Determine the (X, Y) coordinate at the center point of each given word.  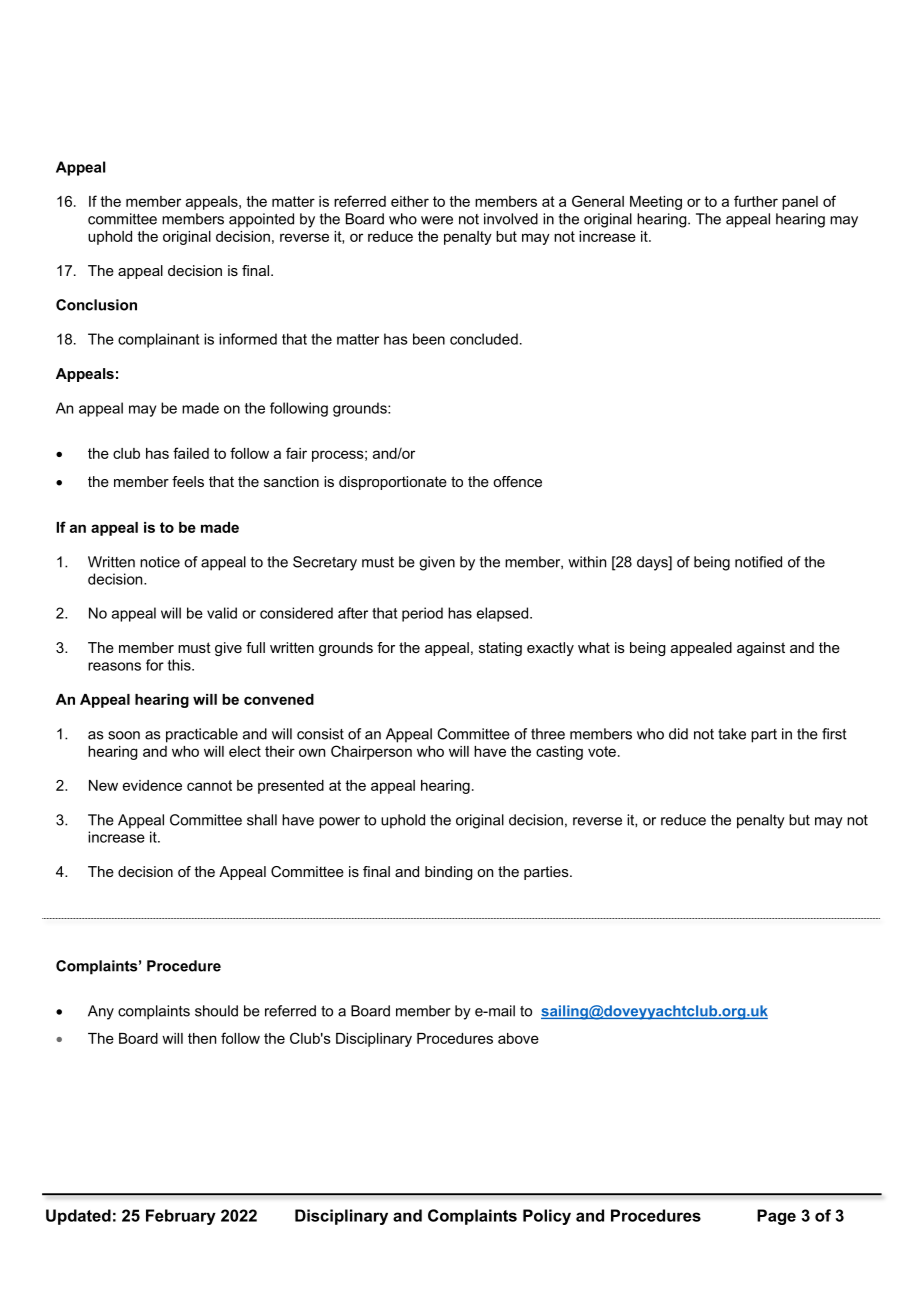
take (732, 734)
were (437, 220)
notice (160, 562)
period (422, 614)
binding (449, 873)
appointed (261, 220)
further (756, 201)
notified (758, 562)
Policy (547, 1217)
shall (262, 820)
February (181, 1217)
